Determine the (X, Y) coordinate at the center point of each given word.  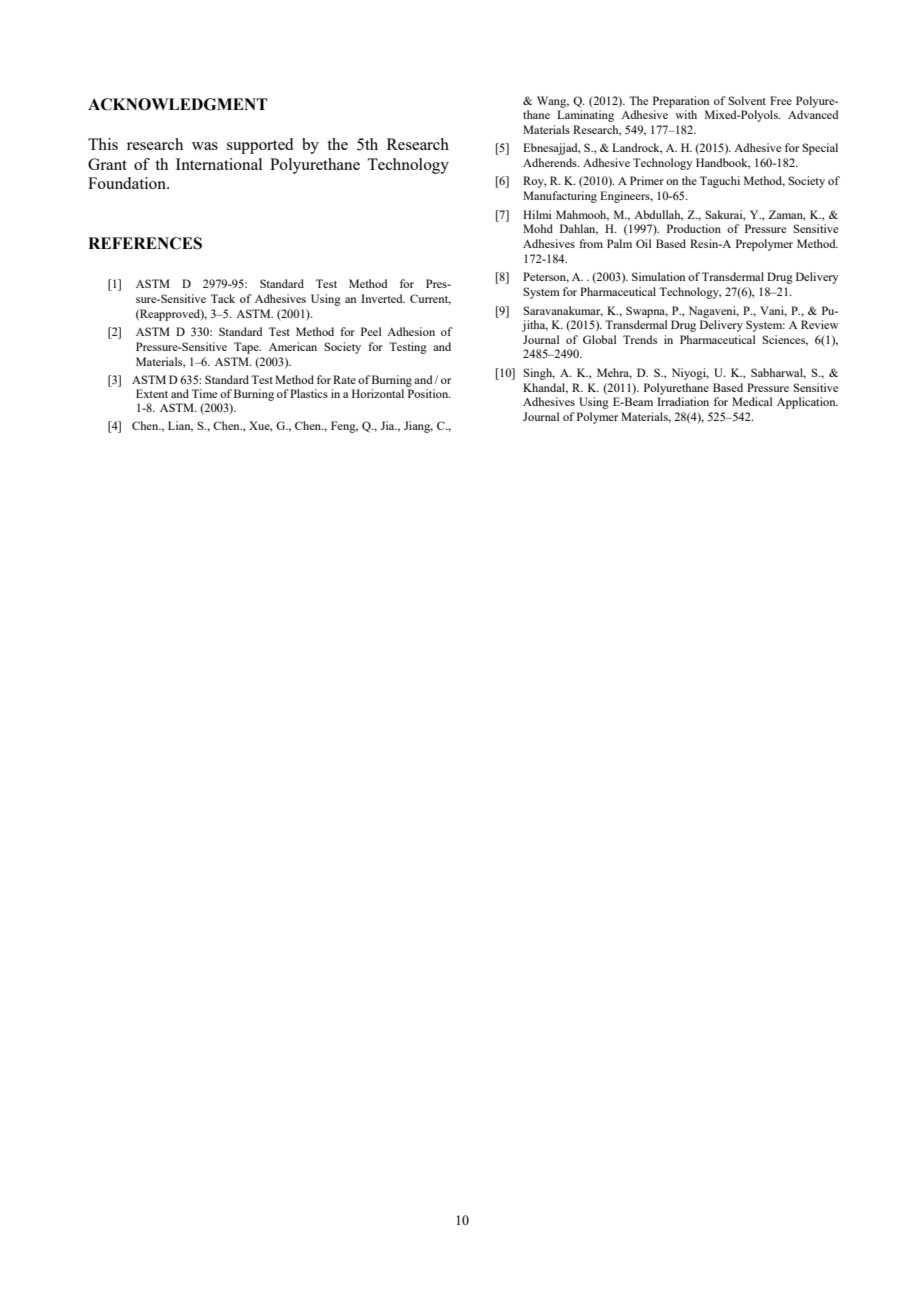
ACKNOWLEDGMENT (178, 104)
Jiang (418, 427)
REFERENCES (145, 243)
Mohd (538, 228)
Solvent (747, 100)
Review (820, 324)
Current (430, 299)
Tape (247, 348)
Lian (180, 426)
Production (694, 228)
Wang (553, 102)
